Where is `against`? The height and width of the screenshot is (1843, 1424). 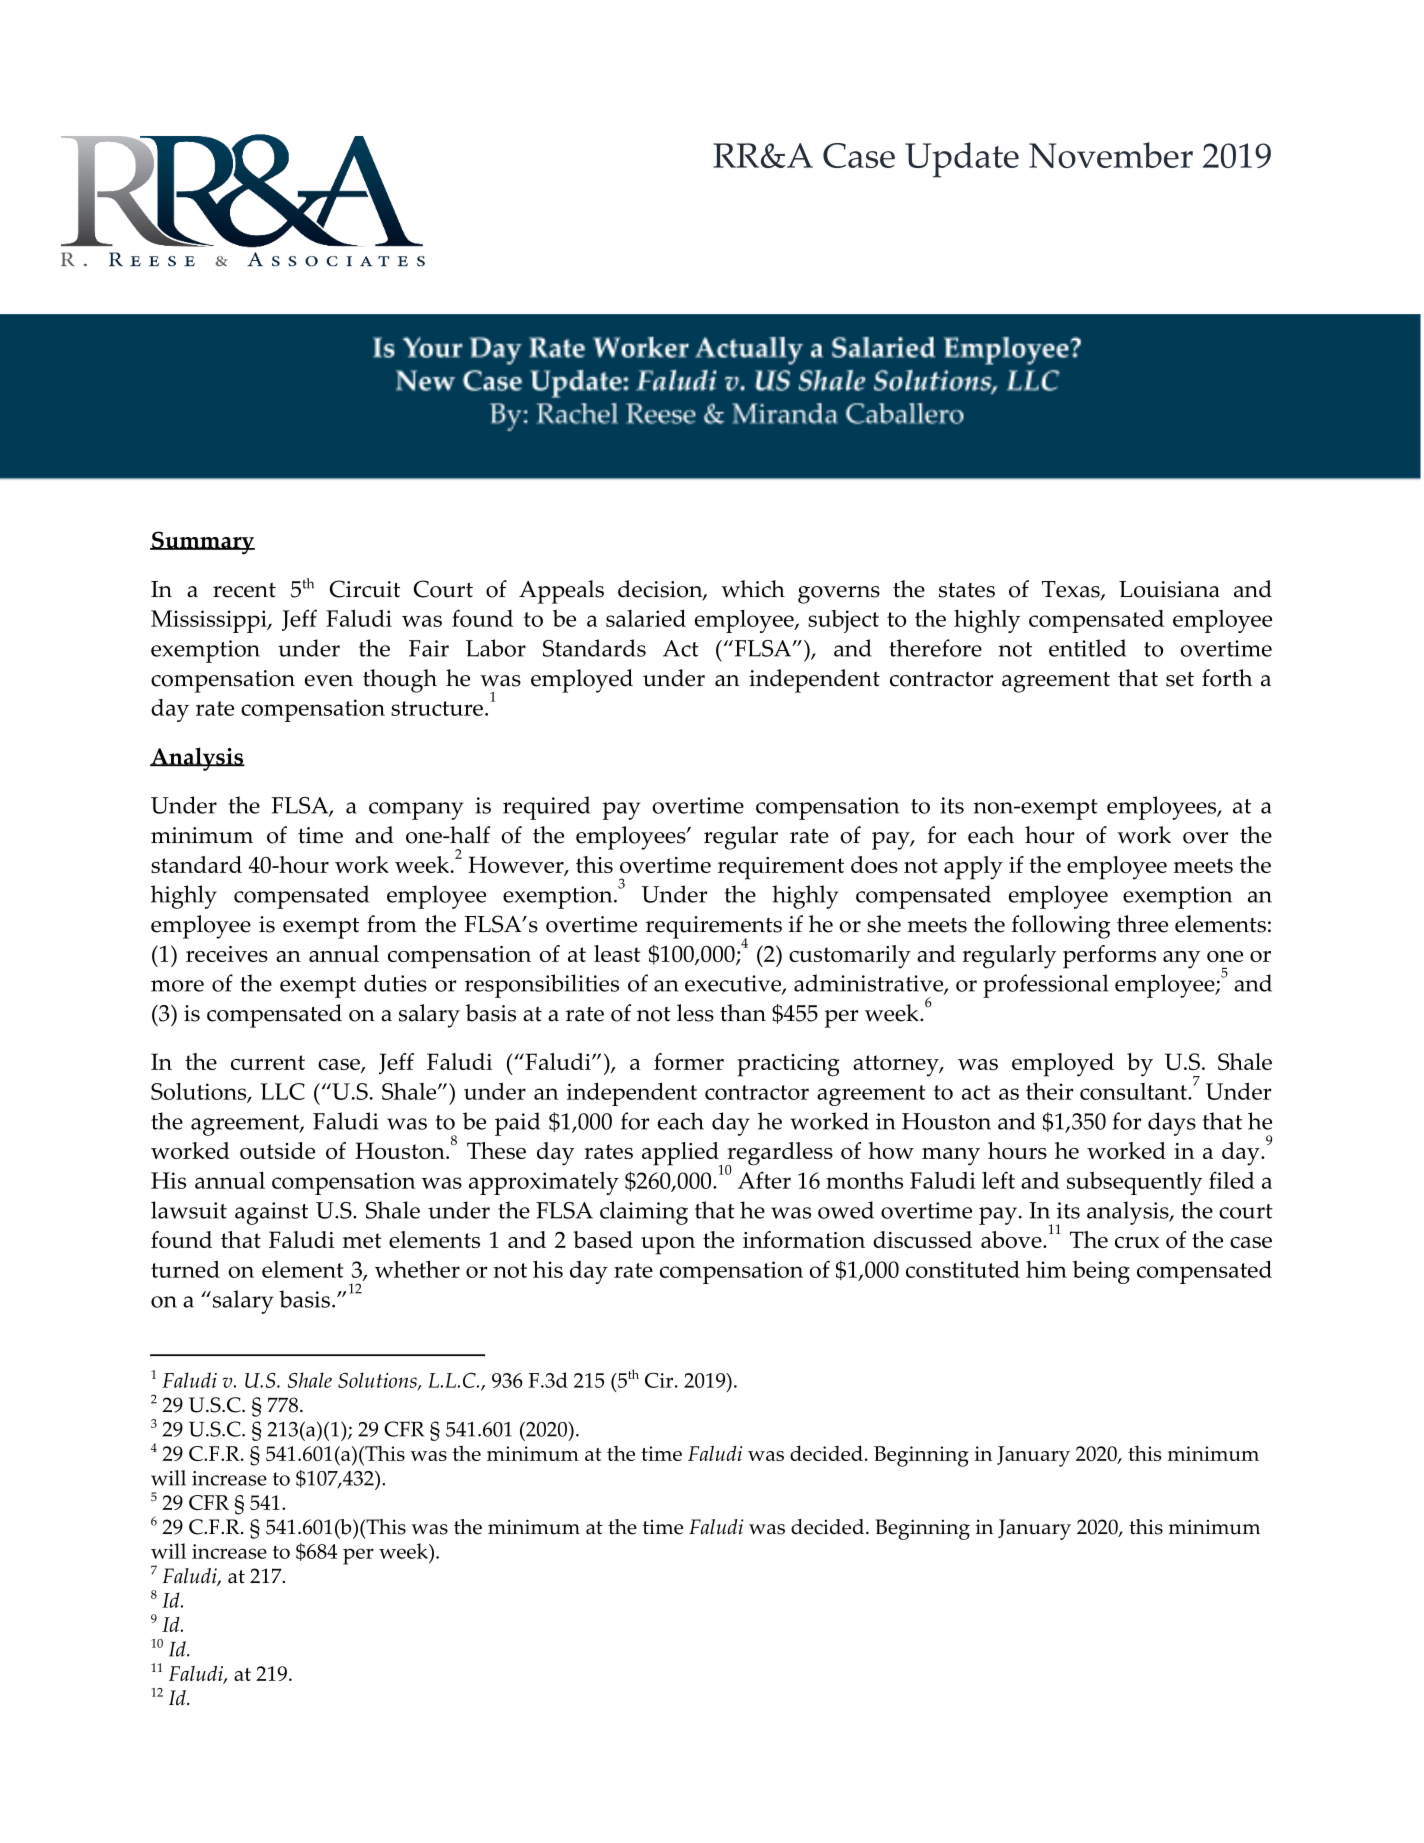 against is located at coordinates (271, 1213).
